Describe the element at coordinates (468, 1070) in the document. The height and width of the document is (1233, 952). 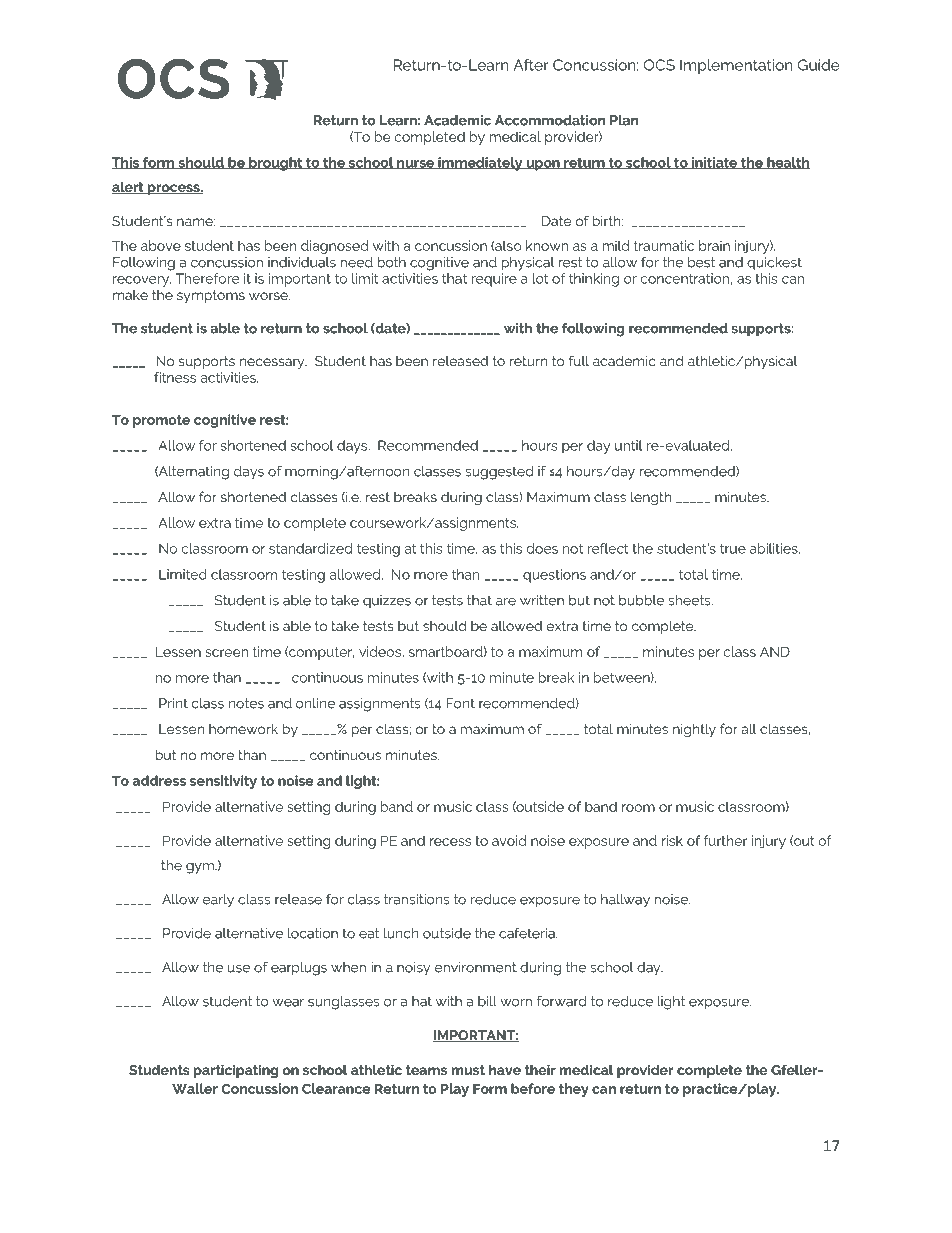
I see `must` at that location.
